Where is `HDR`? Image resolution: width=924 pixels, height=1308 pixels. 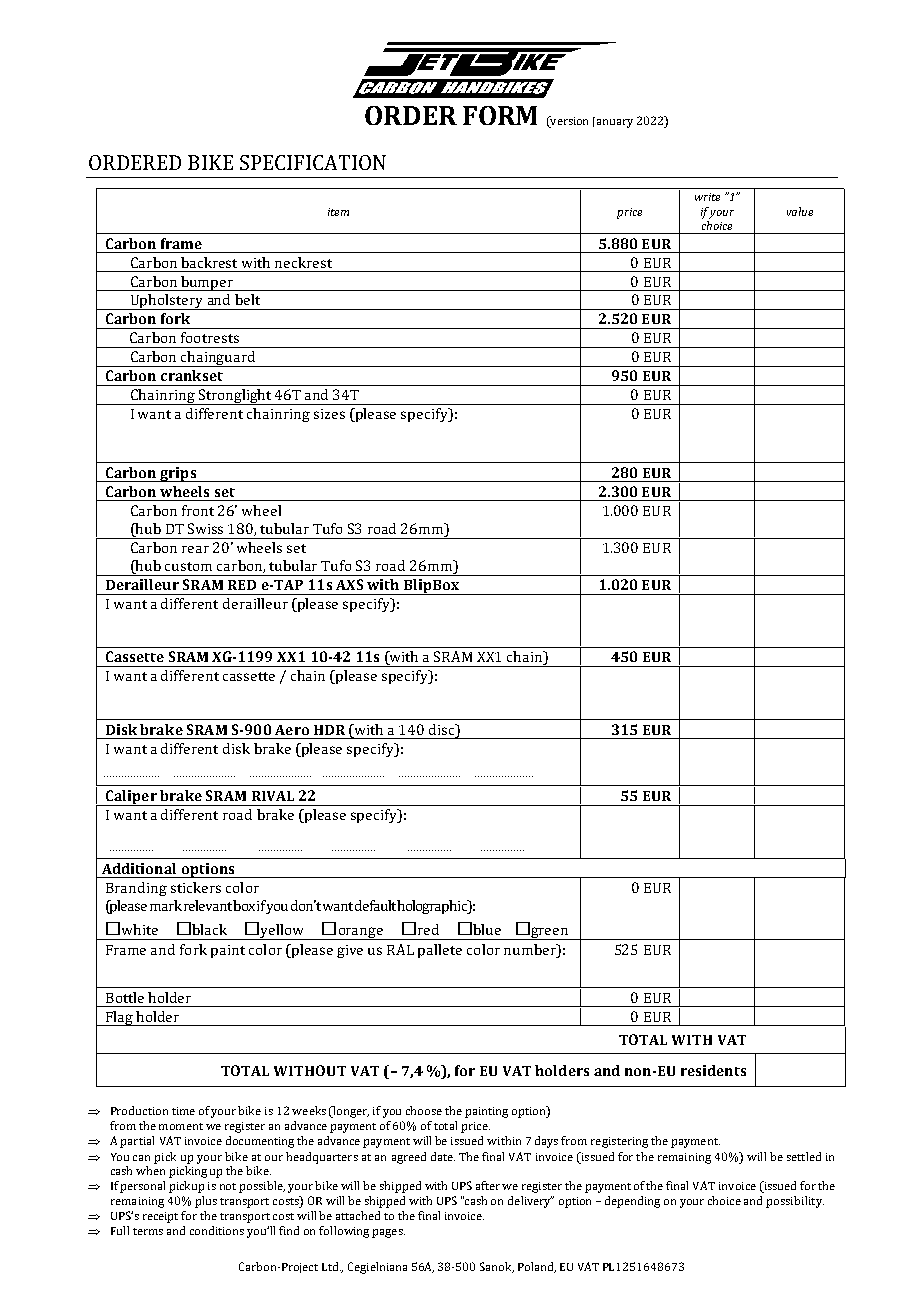
HDR is located at coordinates (329, 730).
